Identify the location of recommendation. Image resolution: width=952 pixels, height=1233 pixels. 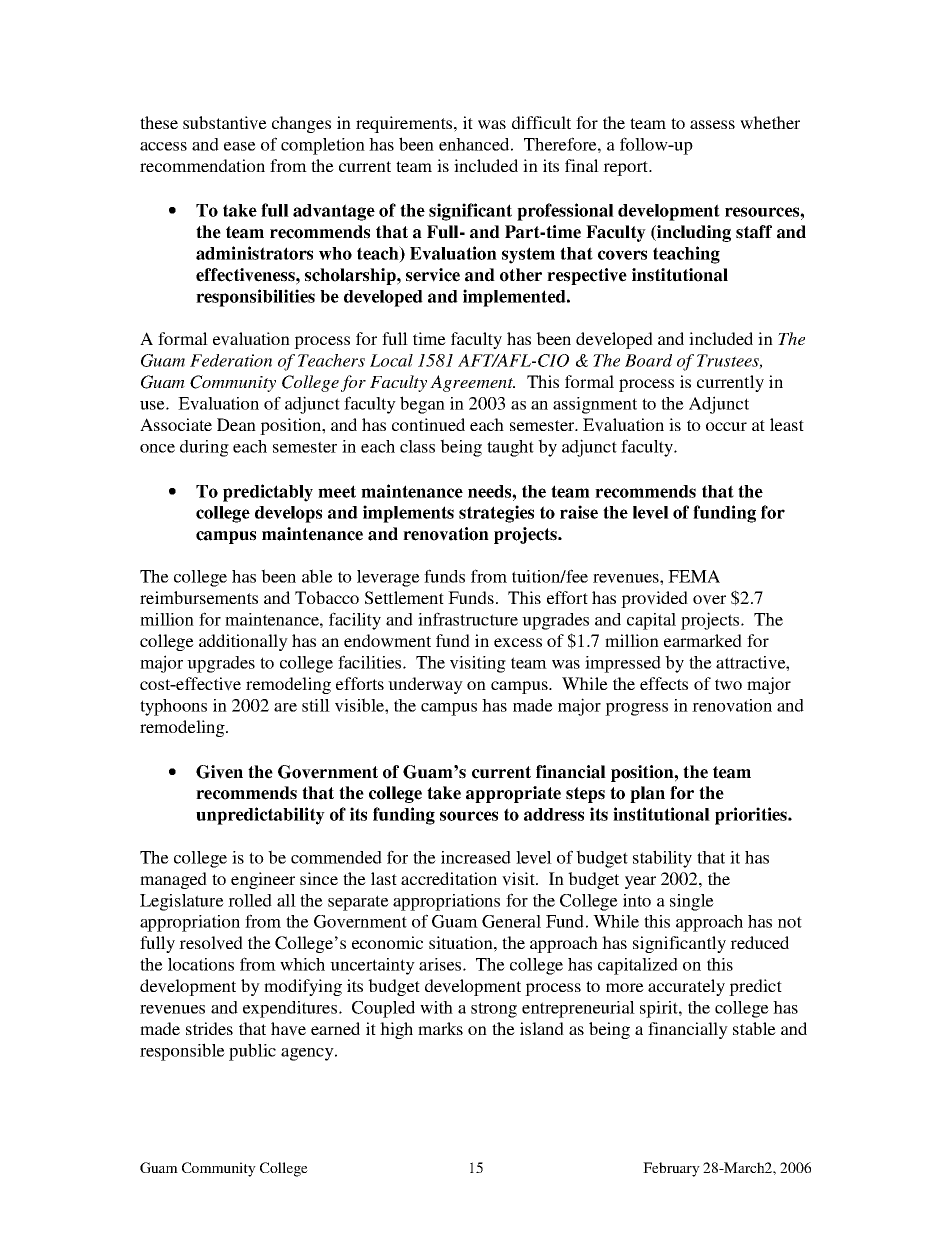
(202, 165).
